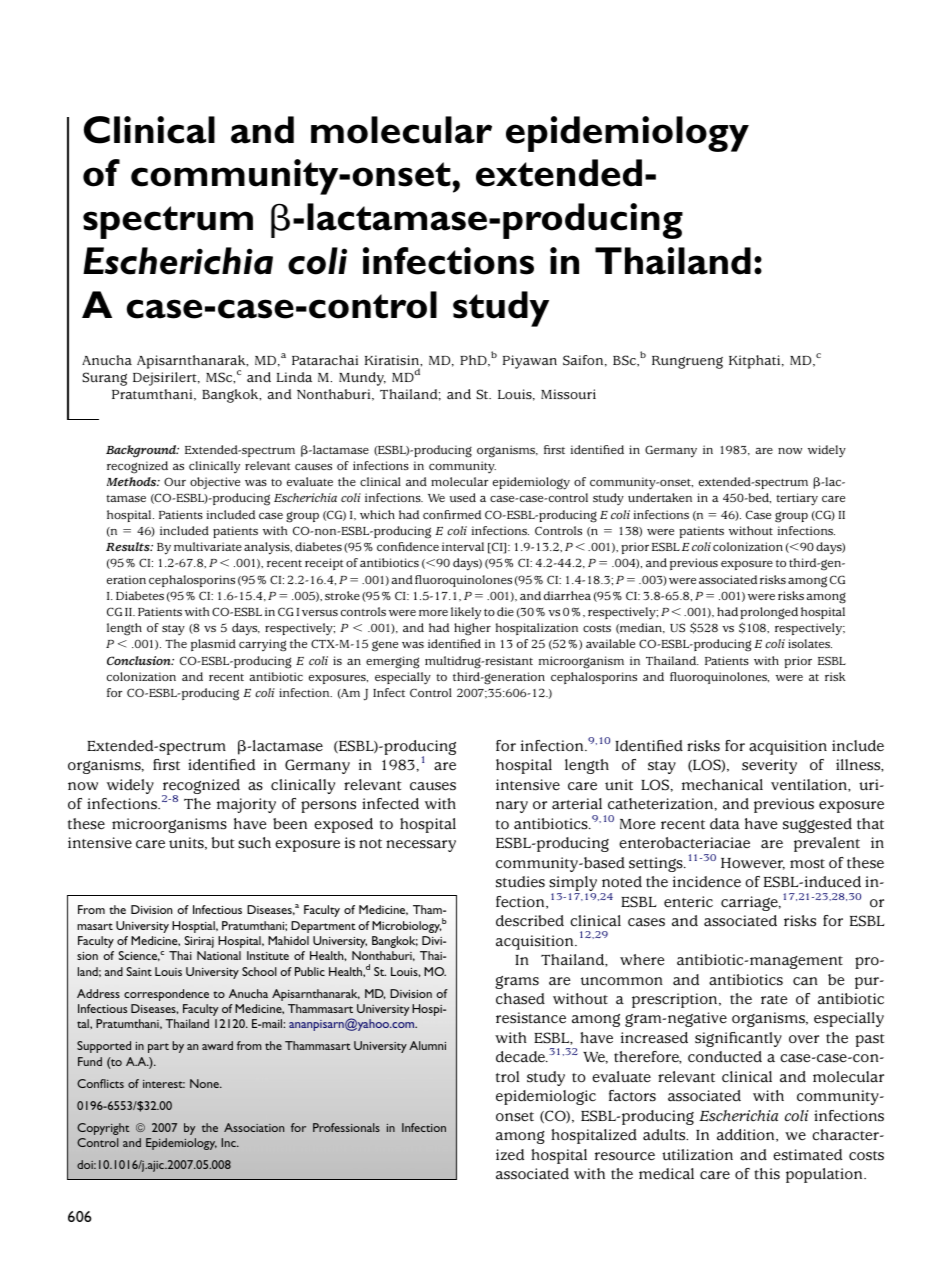 The image size is (952, 1275). What do you see at coordinates (769, 766) in the image?
I see `severity` at bounding box center [769, 766].
